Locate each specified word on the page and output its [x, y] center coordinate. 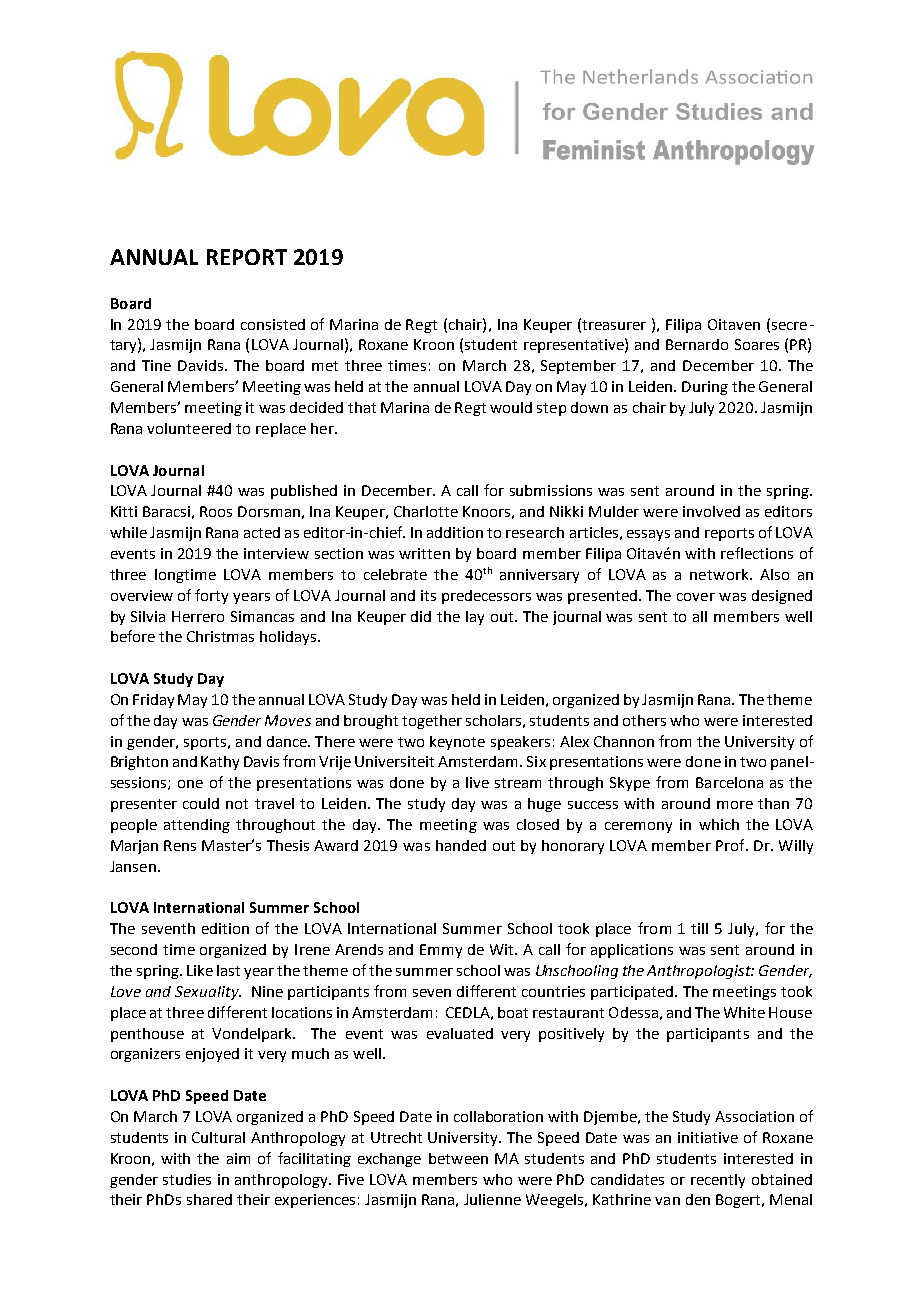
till [699, 928]
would [511, 407]
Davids [200, 365]
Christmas [220, 636]
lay [475, 618]
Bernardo [697, 344]
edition [225, 928]
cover [696, 597]
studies [187, 1179]
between [458, 1158]
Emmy [441, 951]
